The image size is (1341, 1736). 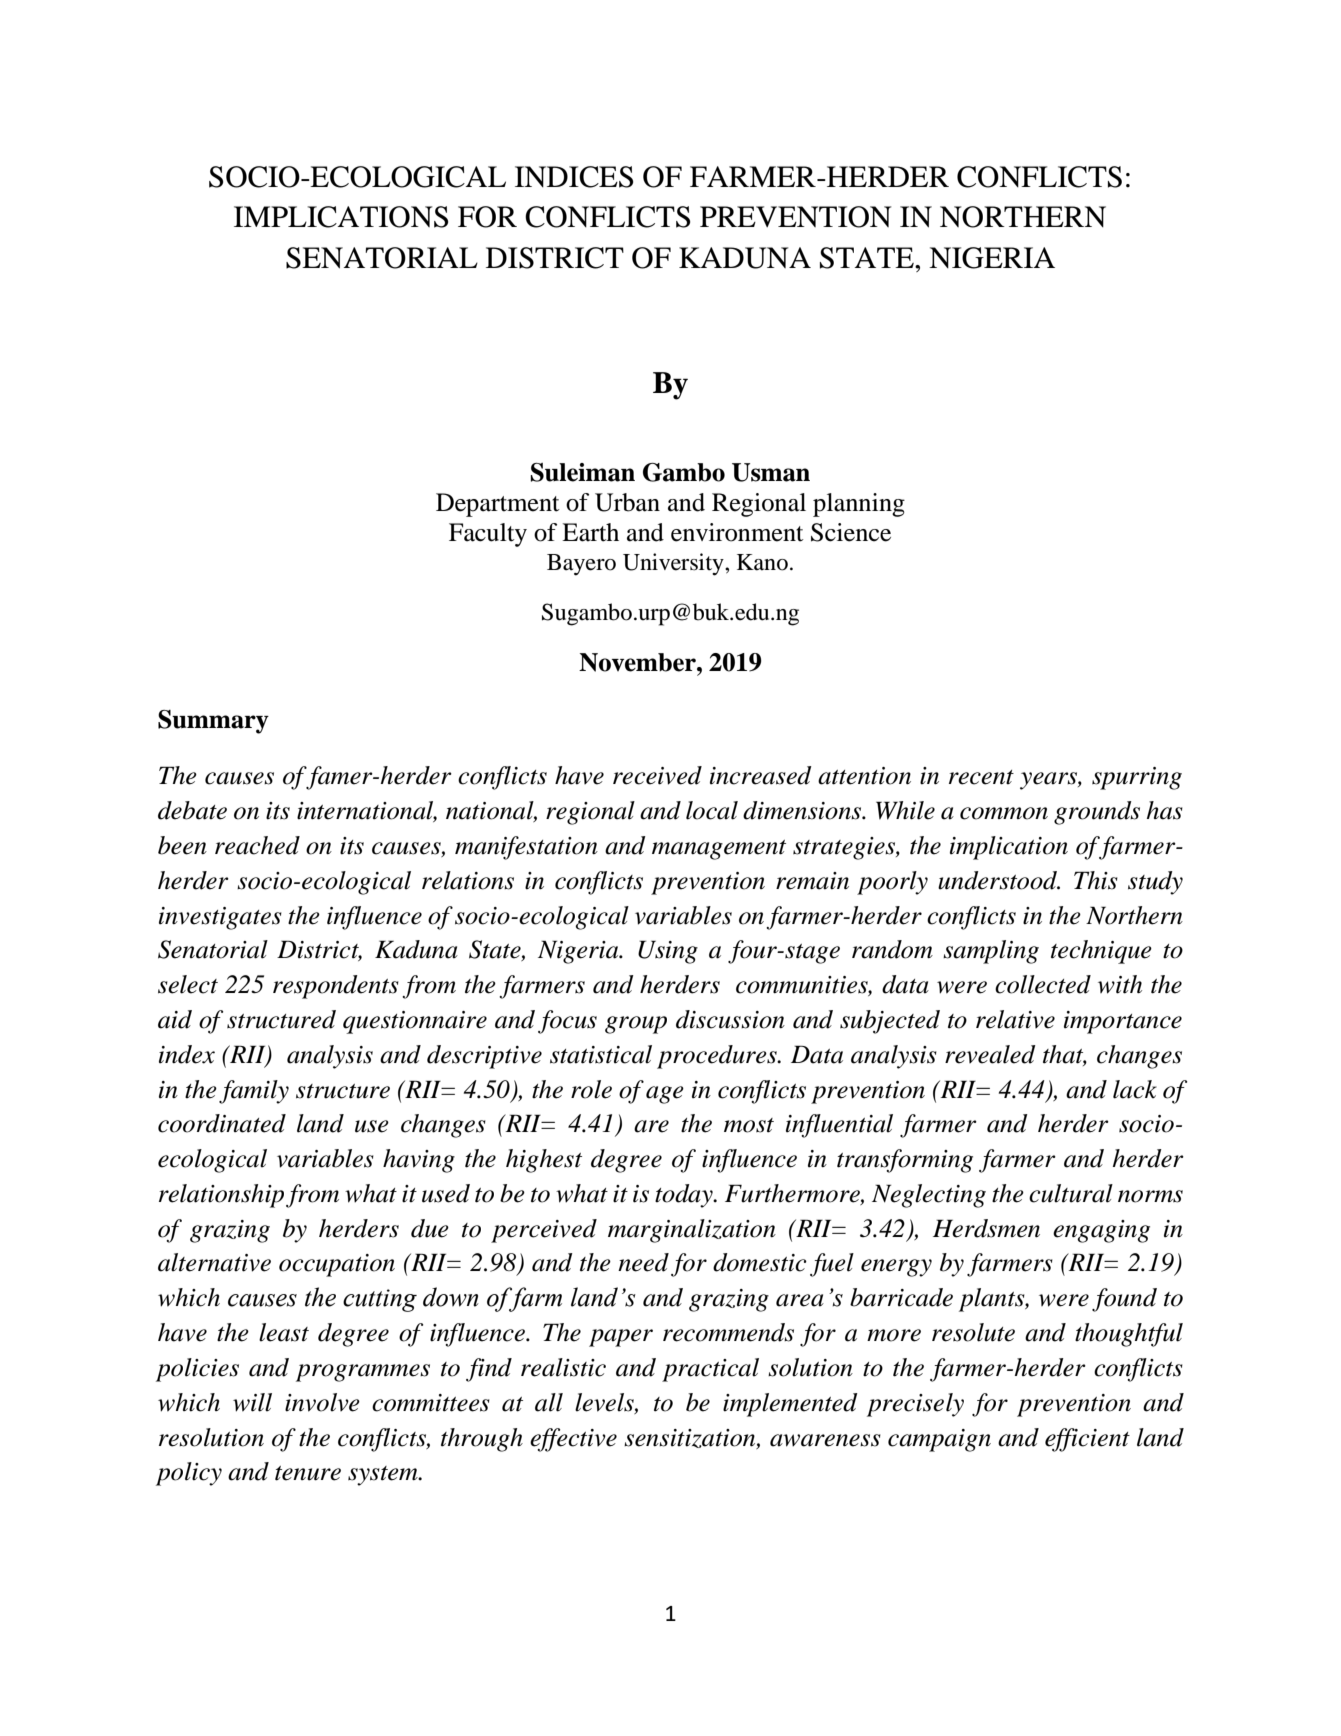 I want to click on Suleiman, so click(x=582, y=472).
